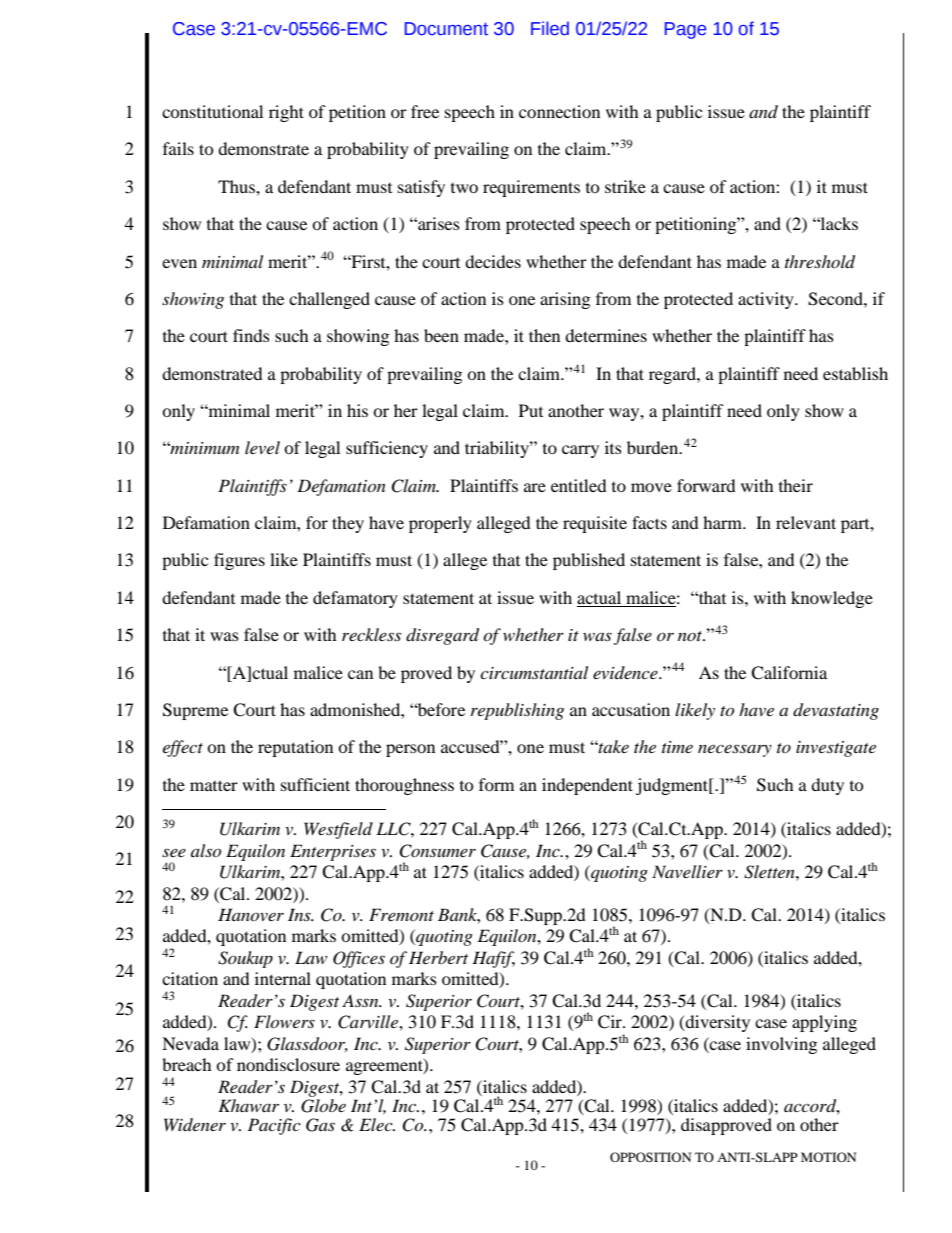 This screenshot has width=952, height=1233. What do you see at coordinates (735, 750) in the screenshot?
I see `necessary` at bounding box center [735, 750].
